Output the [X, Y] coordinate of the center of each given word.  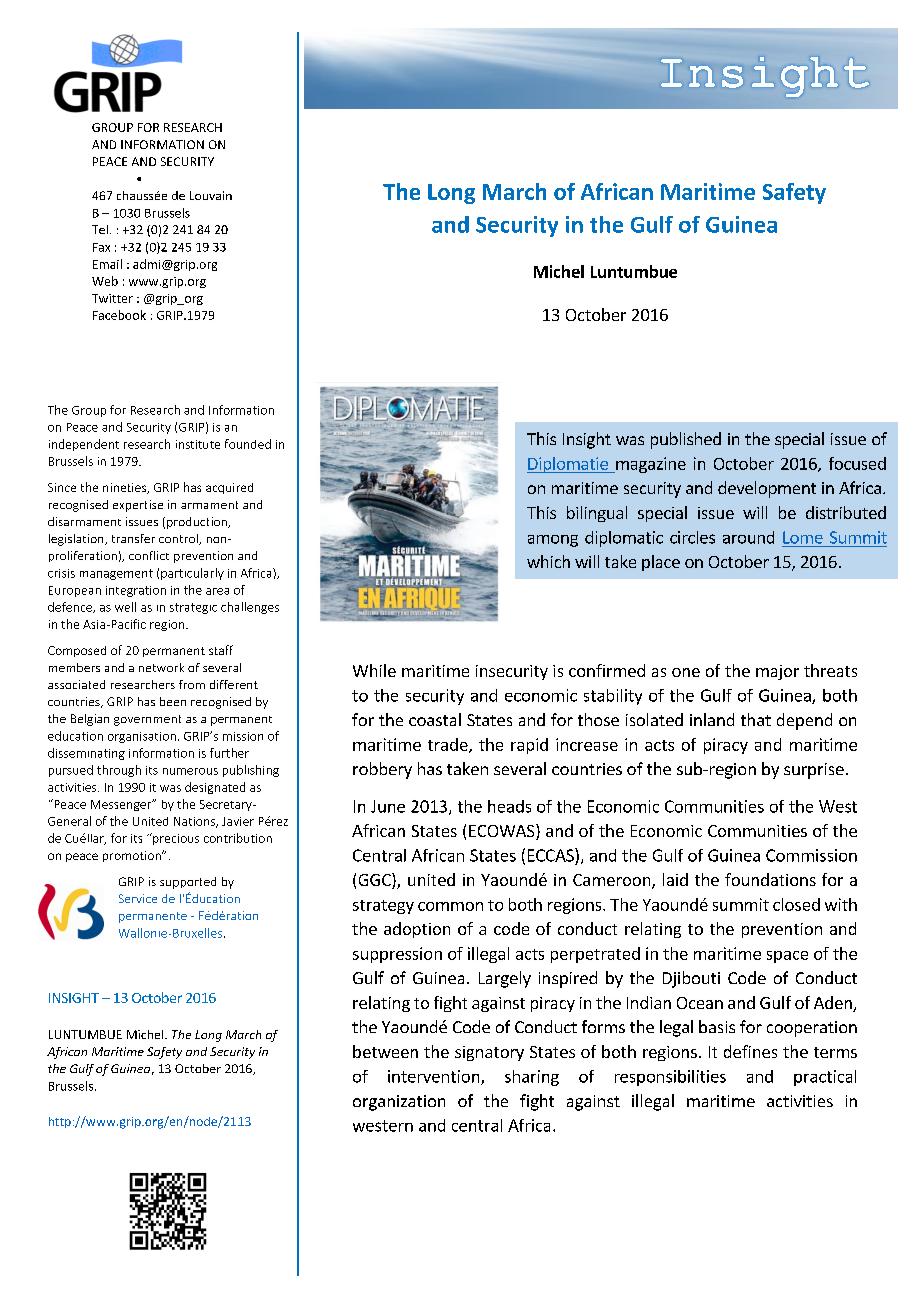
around [748, 537]
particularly [192, 574]
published [686, 440]
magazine [650, 465]
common [450, 906]
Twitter [112, 298]
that [756, 719]
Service [138, 898]
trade [449, 745]
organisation [142, 737]
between [385, 1051]
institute [198, 444]
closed [796, 904]
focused [857, 463]
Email [107, 264]
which [548, 561]
